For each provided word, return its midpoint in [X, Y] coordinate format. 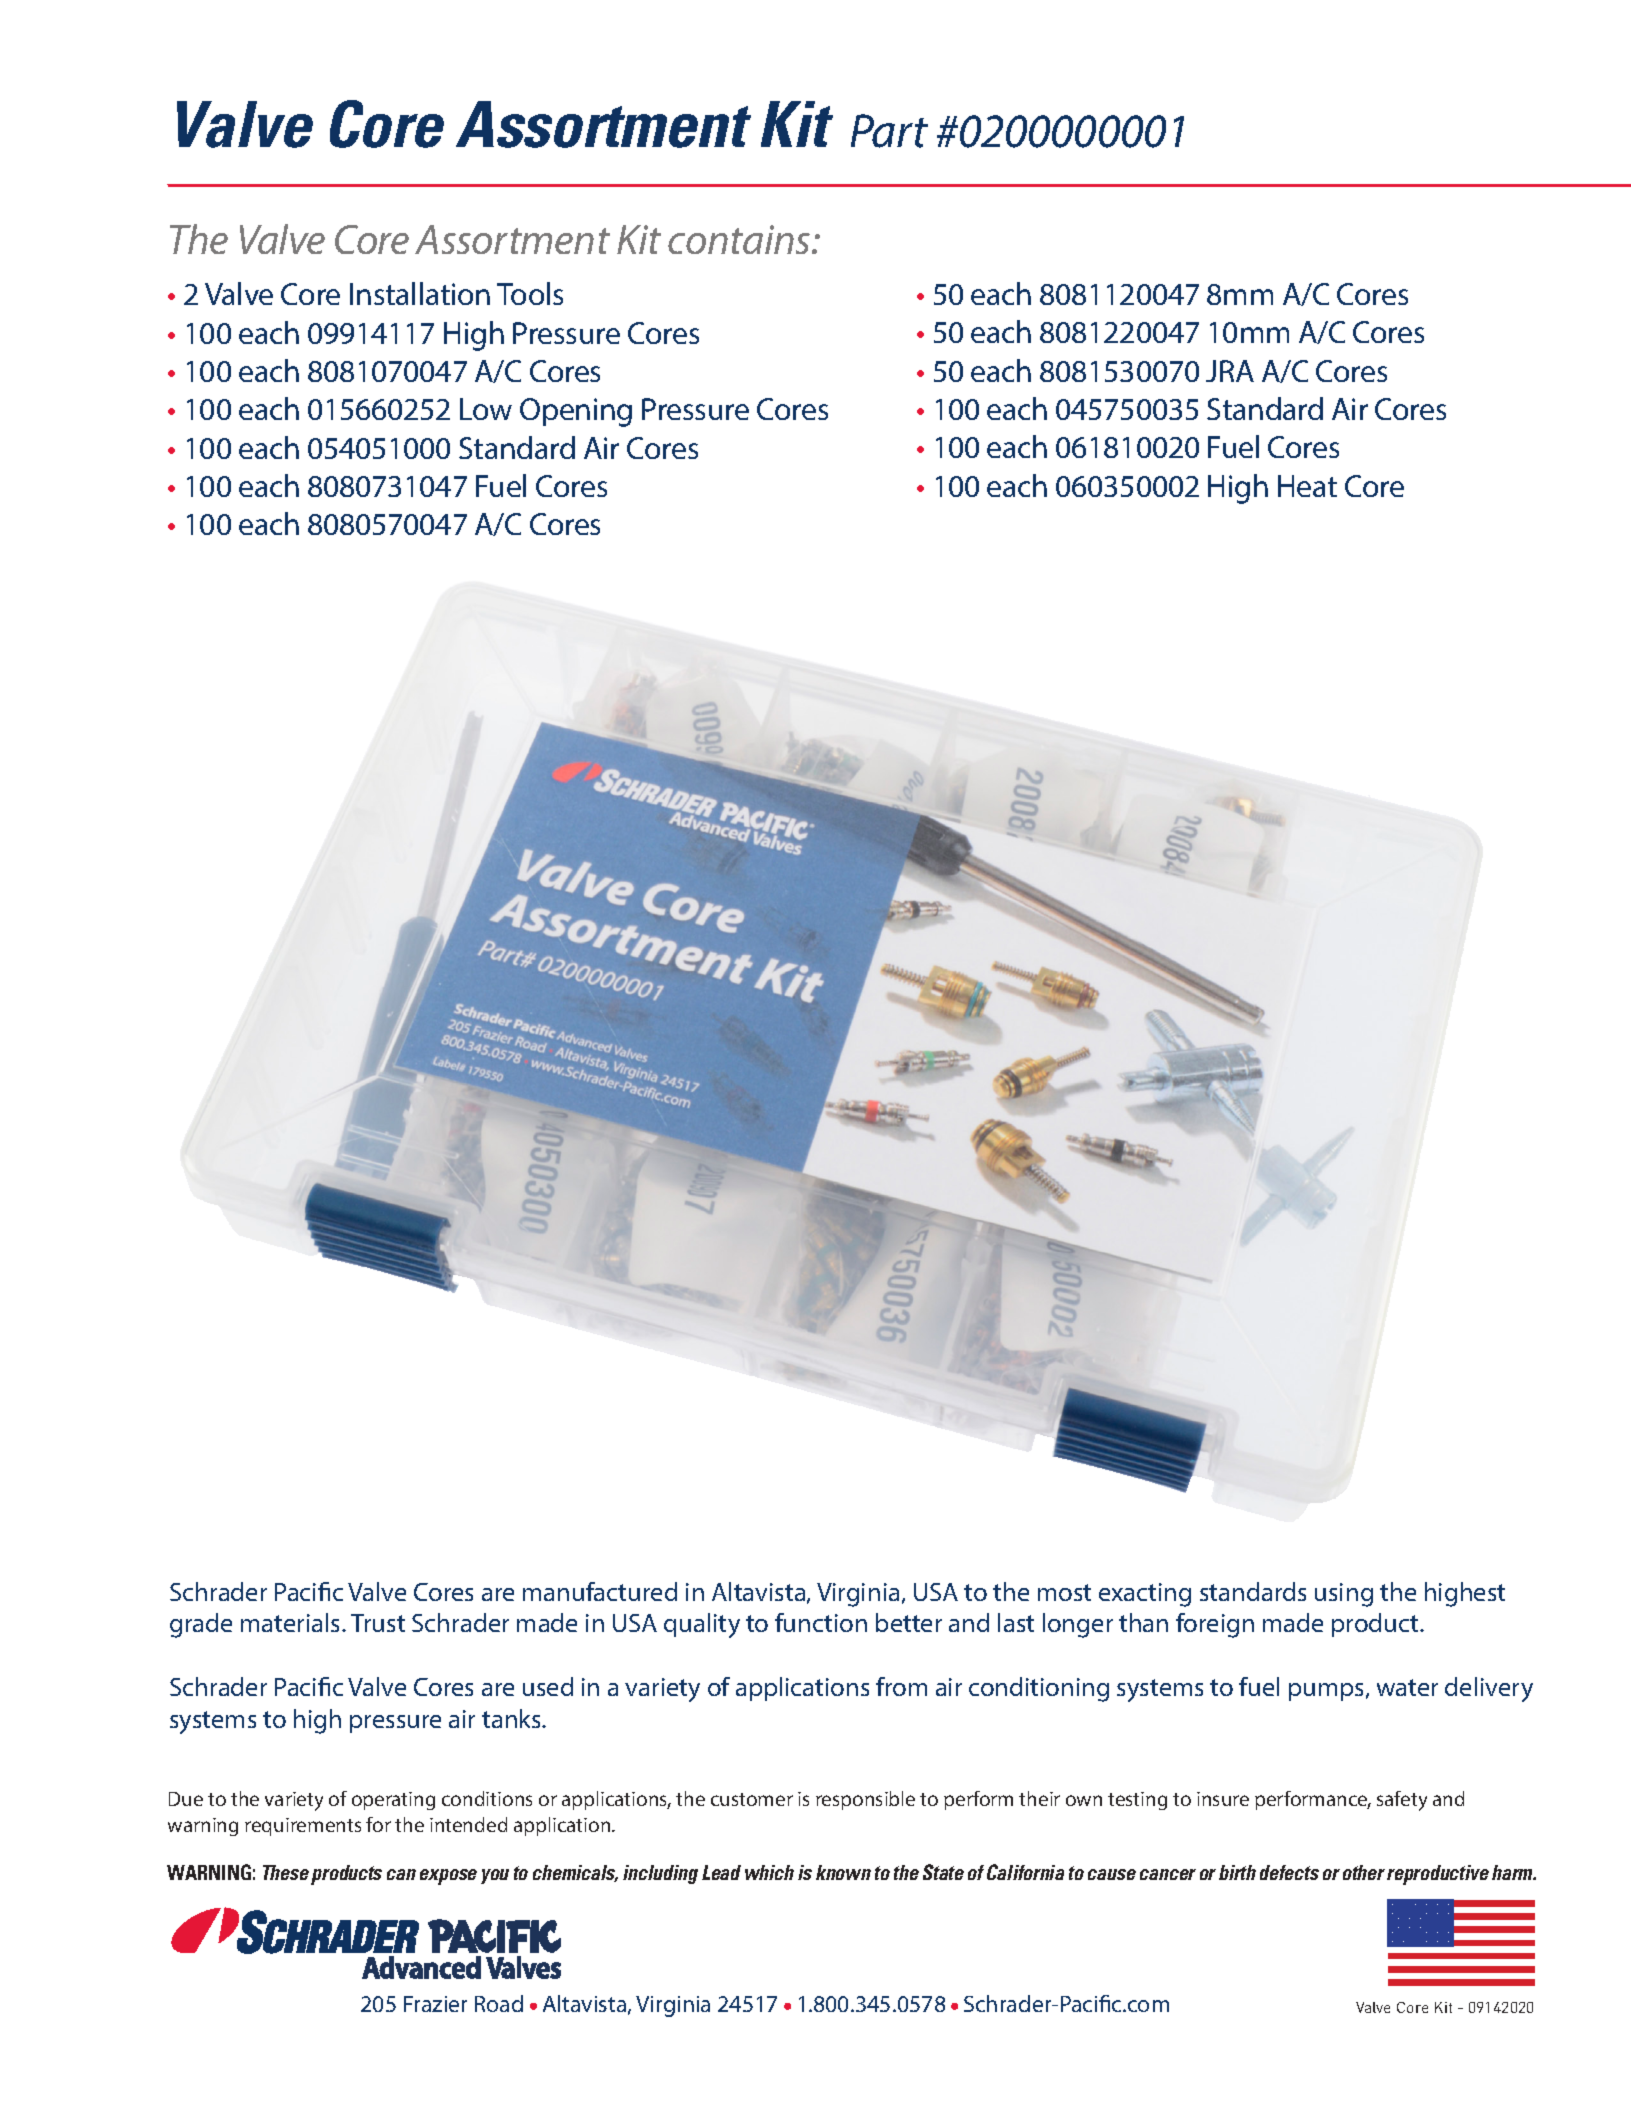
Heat [1307, 486]
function [821, 1622]
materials [292, 1622]
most [1064, 1592]
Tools [530, 293]
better [909, 1622]
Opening [576, 412]
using [1344, 1595]
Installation [420, 293]
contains [740, 239]
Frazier [435, 2004]
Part [889, 131]
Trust [378, 1623]
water [1407, 1687]
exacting [1145, 1595]
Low [486, 409]
